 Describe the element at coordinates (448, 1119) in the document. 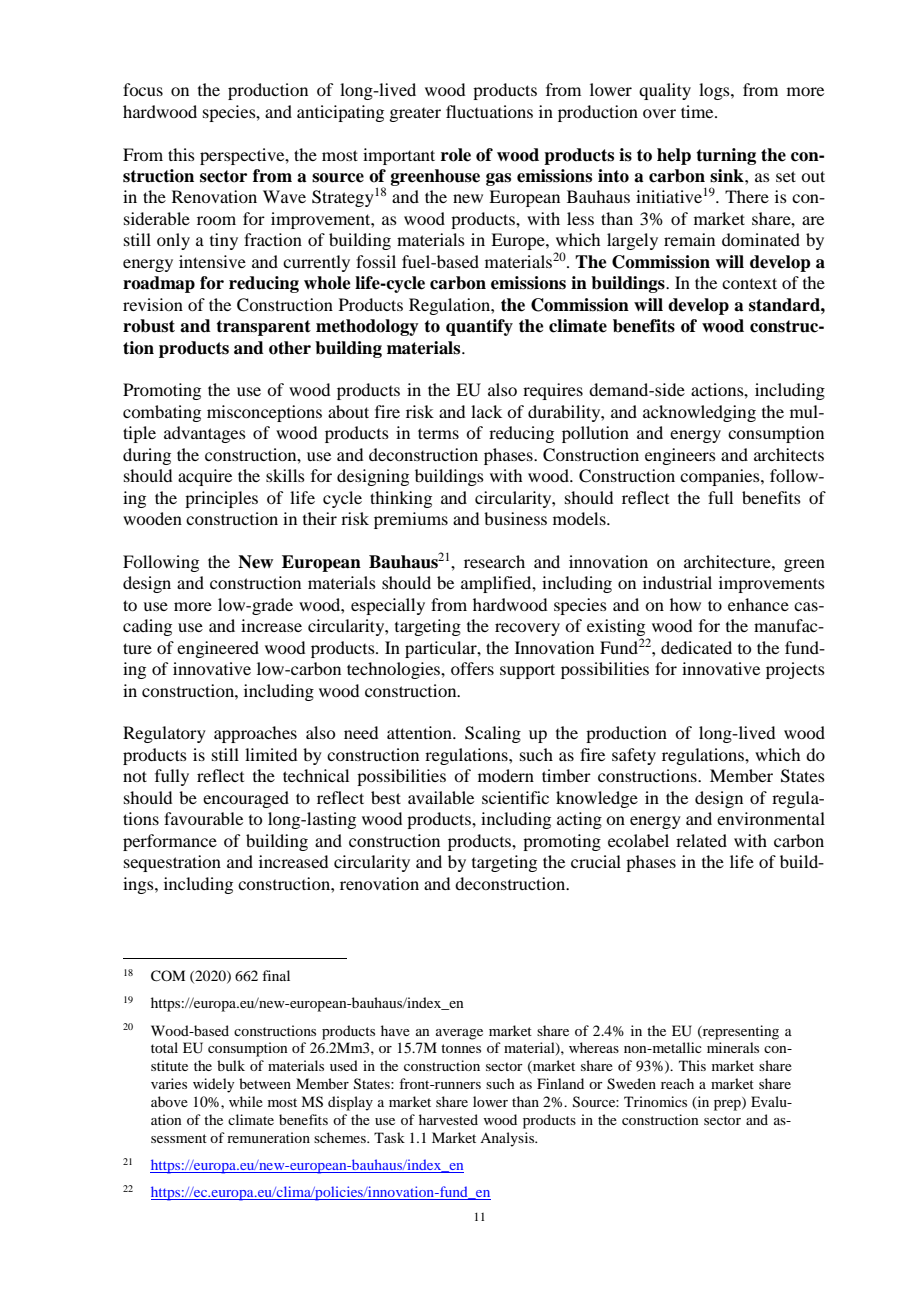

I see `harvested` at that location.
